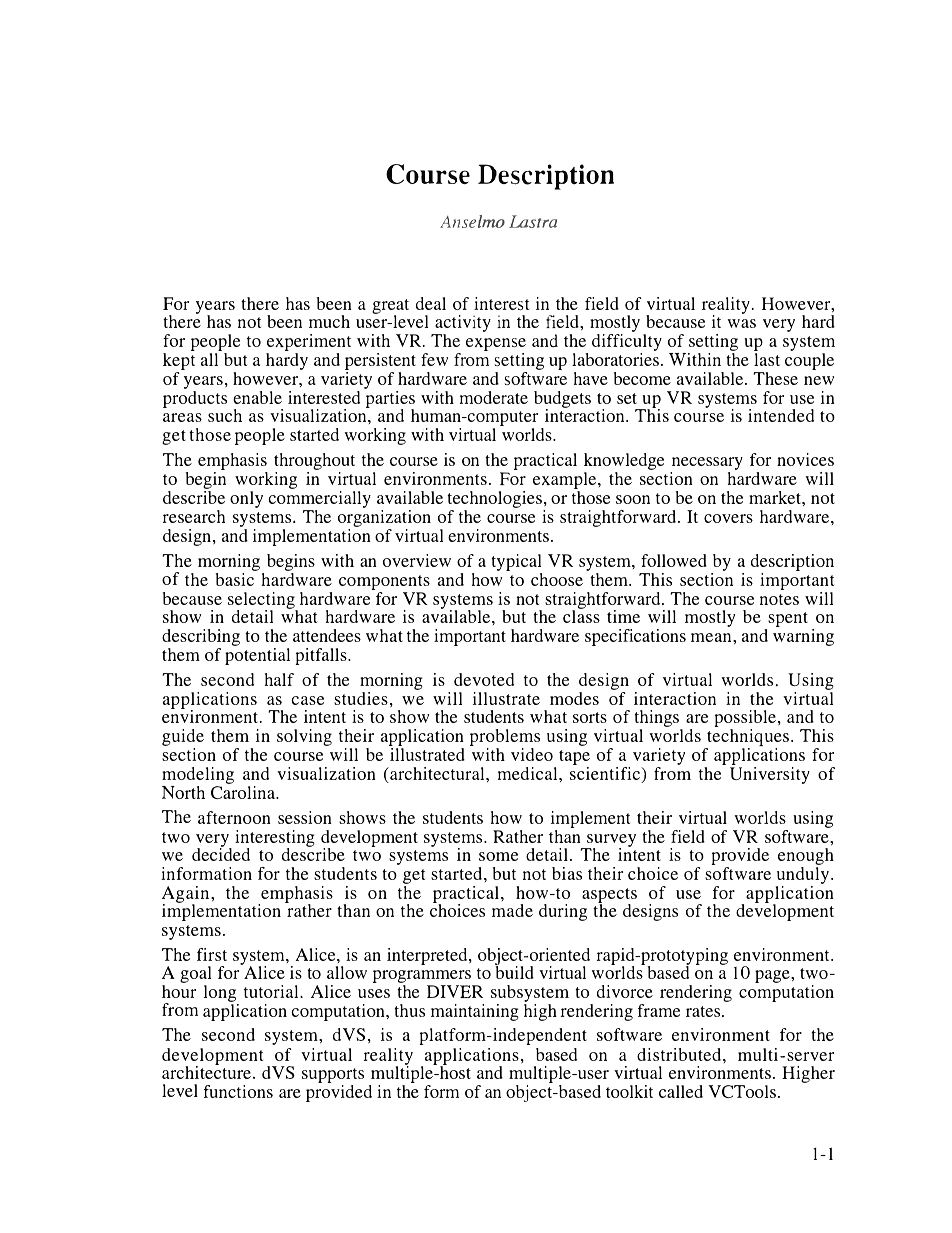 The image size is (952, 1233). I want to click on Anselmo, so click(472, 221).
